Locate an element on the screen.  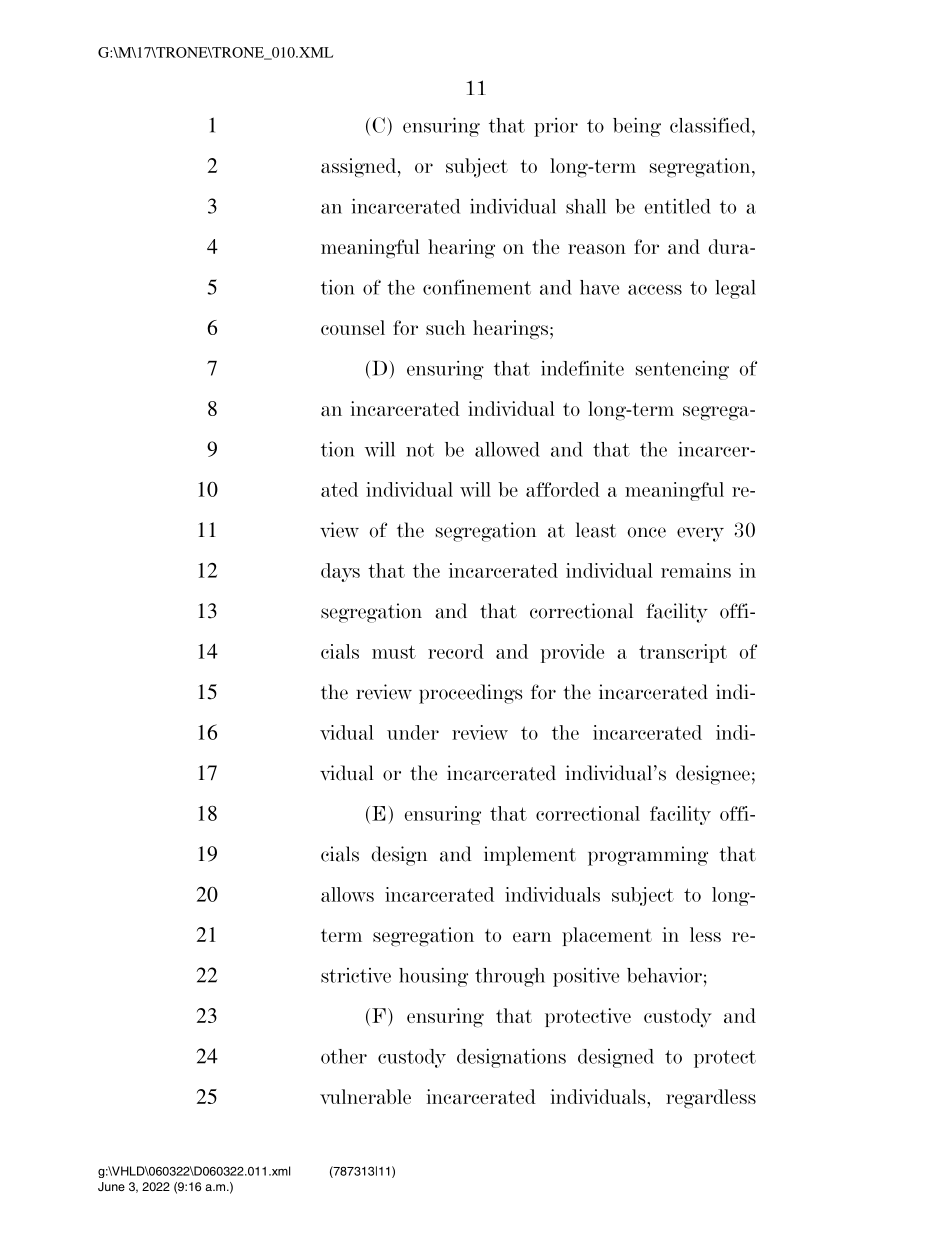
being is located at coordinates (637, 127).
